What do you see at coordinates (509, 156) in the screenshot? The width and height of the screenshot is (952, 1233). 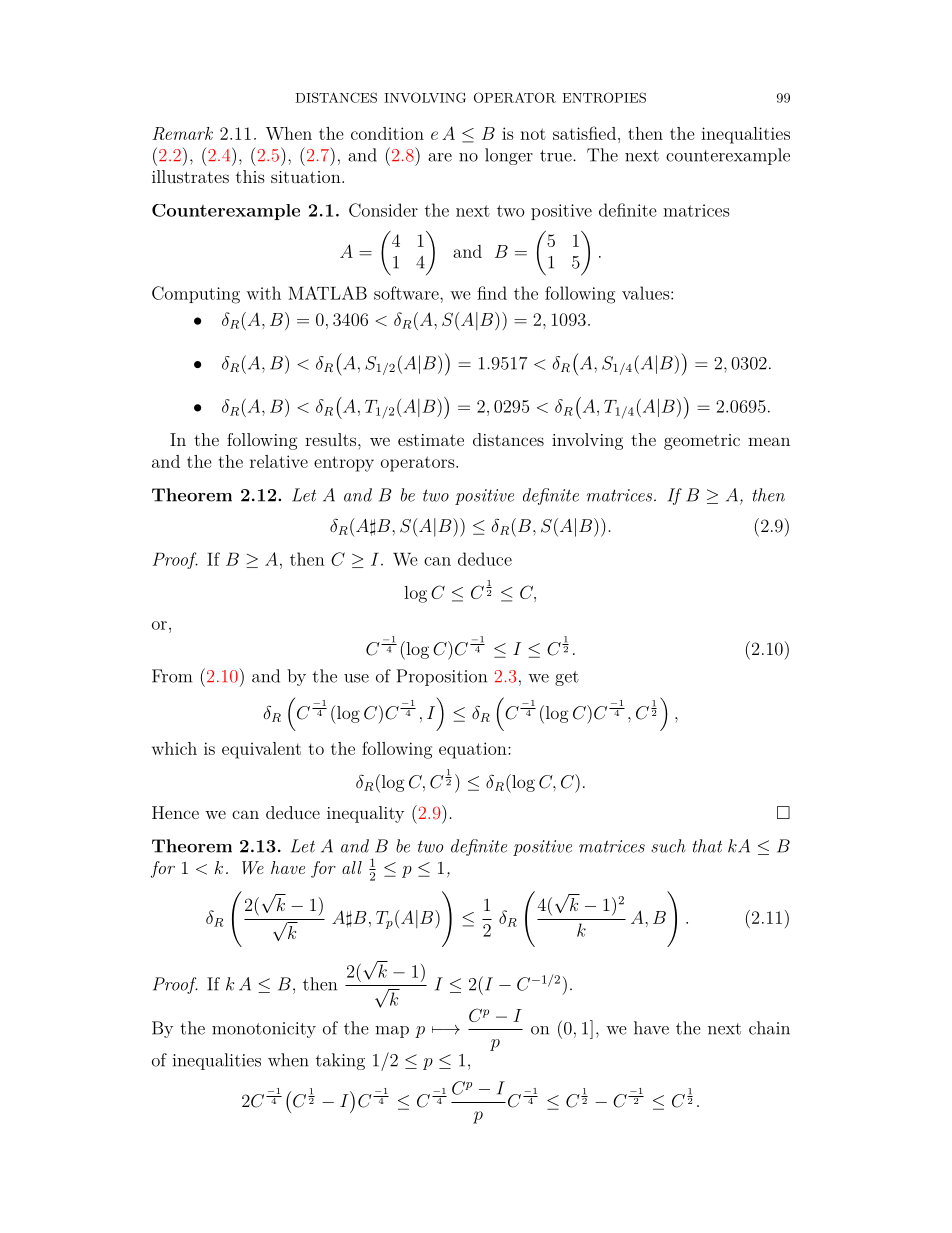 I see `longer` at bounding box center [509, 156].
